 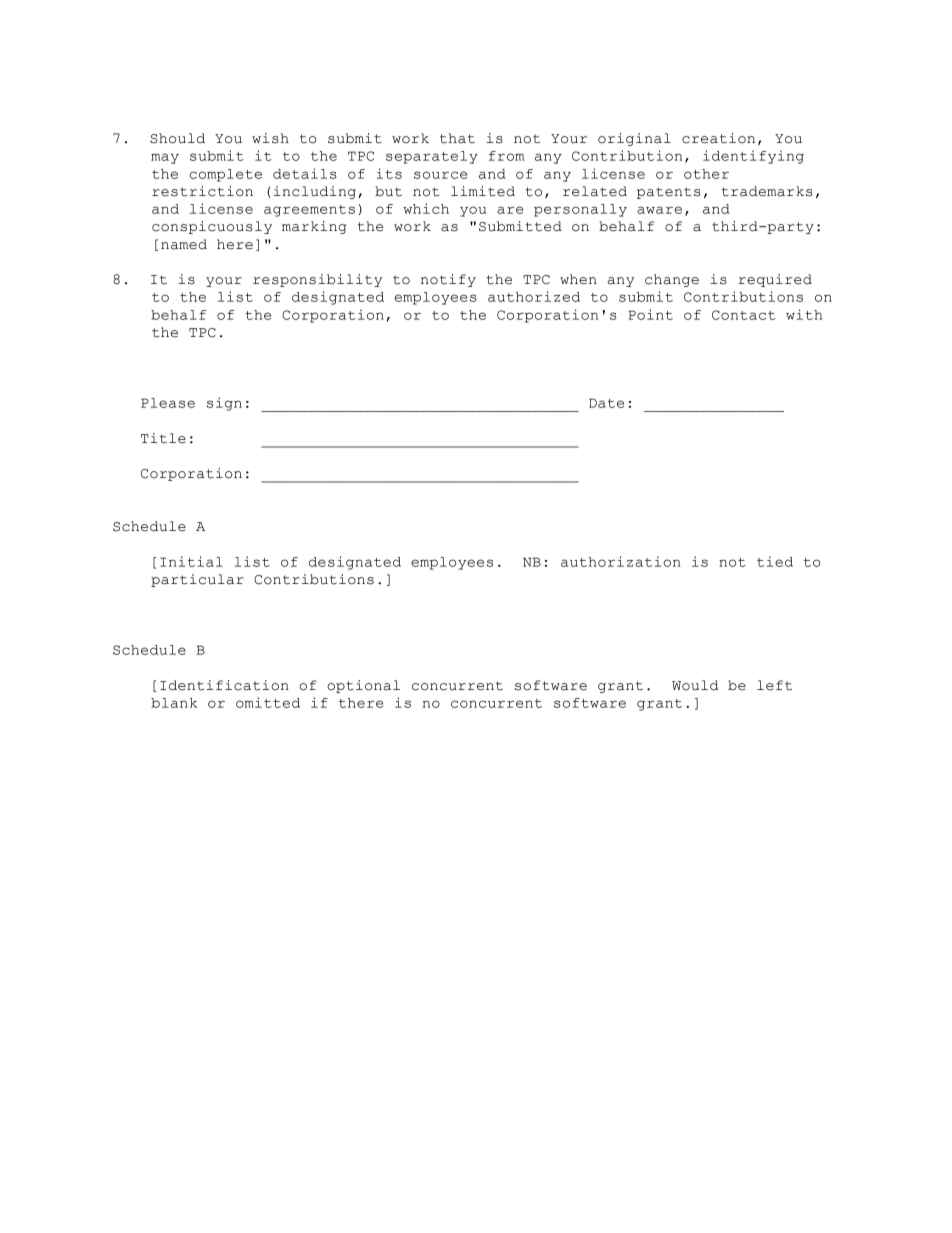 What do you see at coordinates (753, 157) in the document?
I see `identifying` at bounding box center [753, 157].
